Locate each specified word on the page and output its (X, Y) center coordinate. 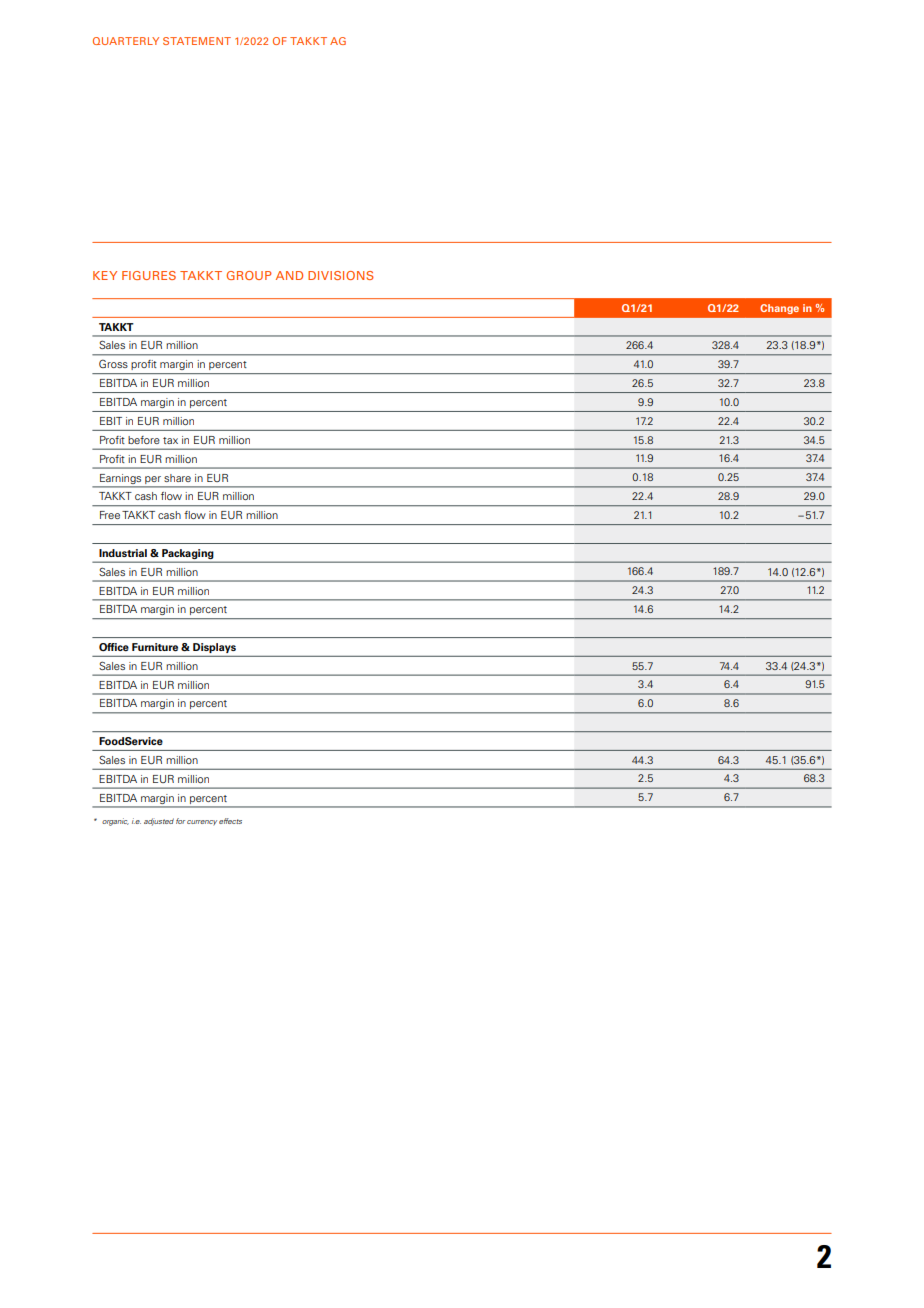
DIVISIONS (341, 275)
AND (289, 275)
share (177, 478)
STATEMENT (197, 41)
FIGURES (149, 275)
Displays (214, 648)
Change (779, 309)
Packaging (187, 554)
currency (202, 822)
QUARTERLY (126, 41)
